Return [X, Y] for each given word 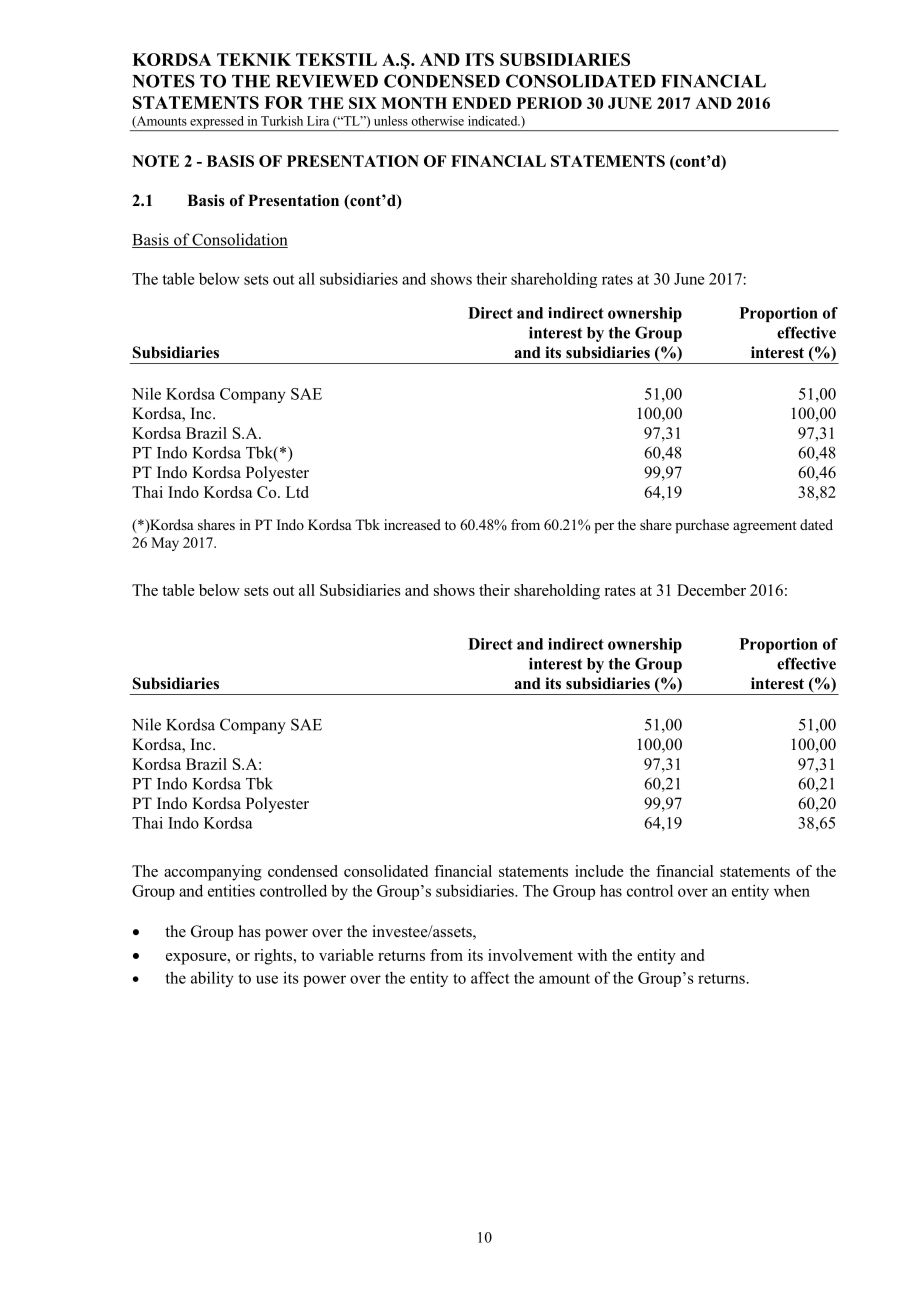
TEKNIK [254, 59]
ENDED [481, 103]
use [267, 979]
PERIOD [549, 103]
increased [412, 524]
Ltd [297, 492]
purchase [702, 526]
